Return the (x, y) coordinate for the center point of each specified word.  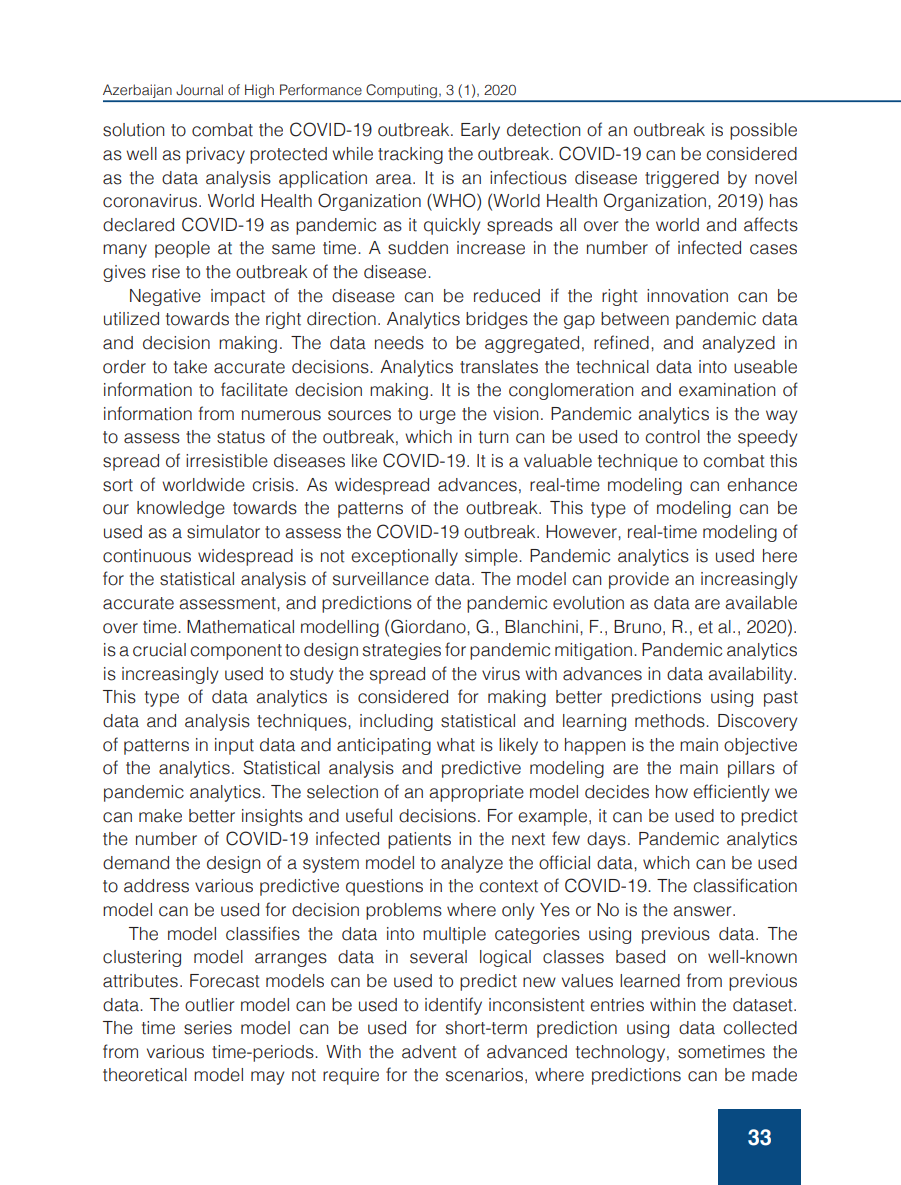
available (761, 603)
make (160, 816)
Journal (199, 90)
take (190, 367)
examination (727, 390)
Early (480, 131)
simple (492, 557)
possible (763, 131)
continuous (147, 556)
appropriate (476, 793)
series (208, 1028)
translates (499, 367)
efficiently (731, 793)
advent (429, 1052)
